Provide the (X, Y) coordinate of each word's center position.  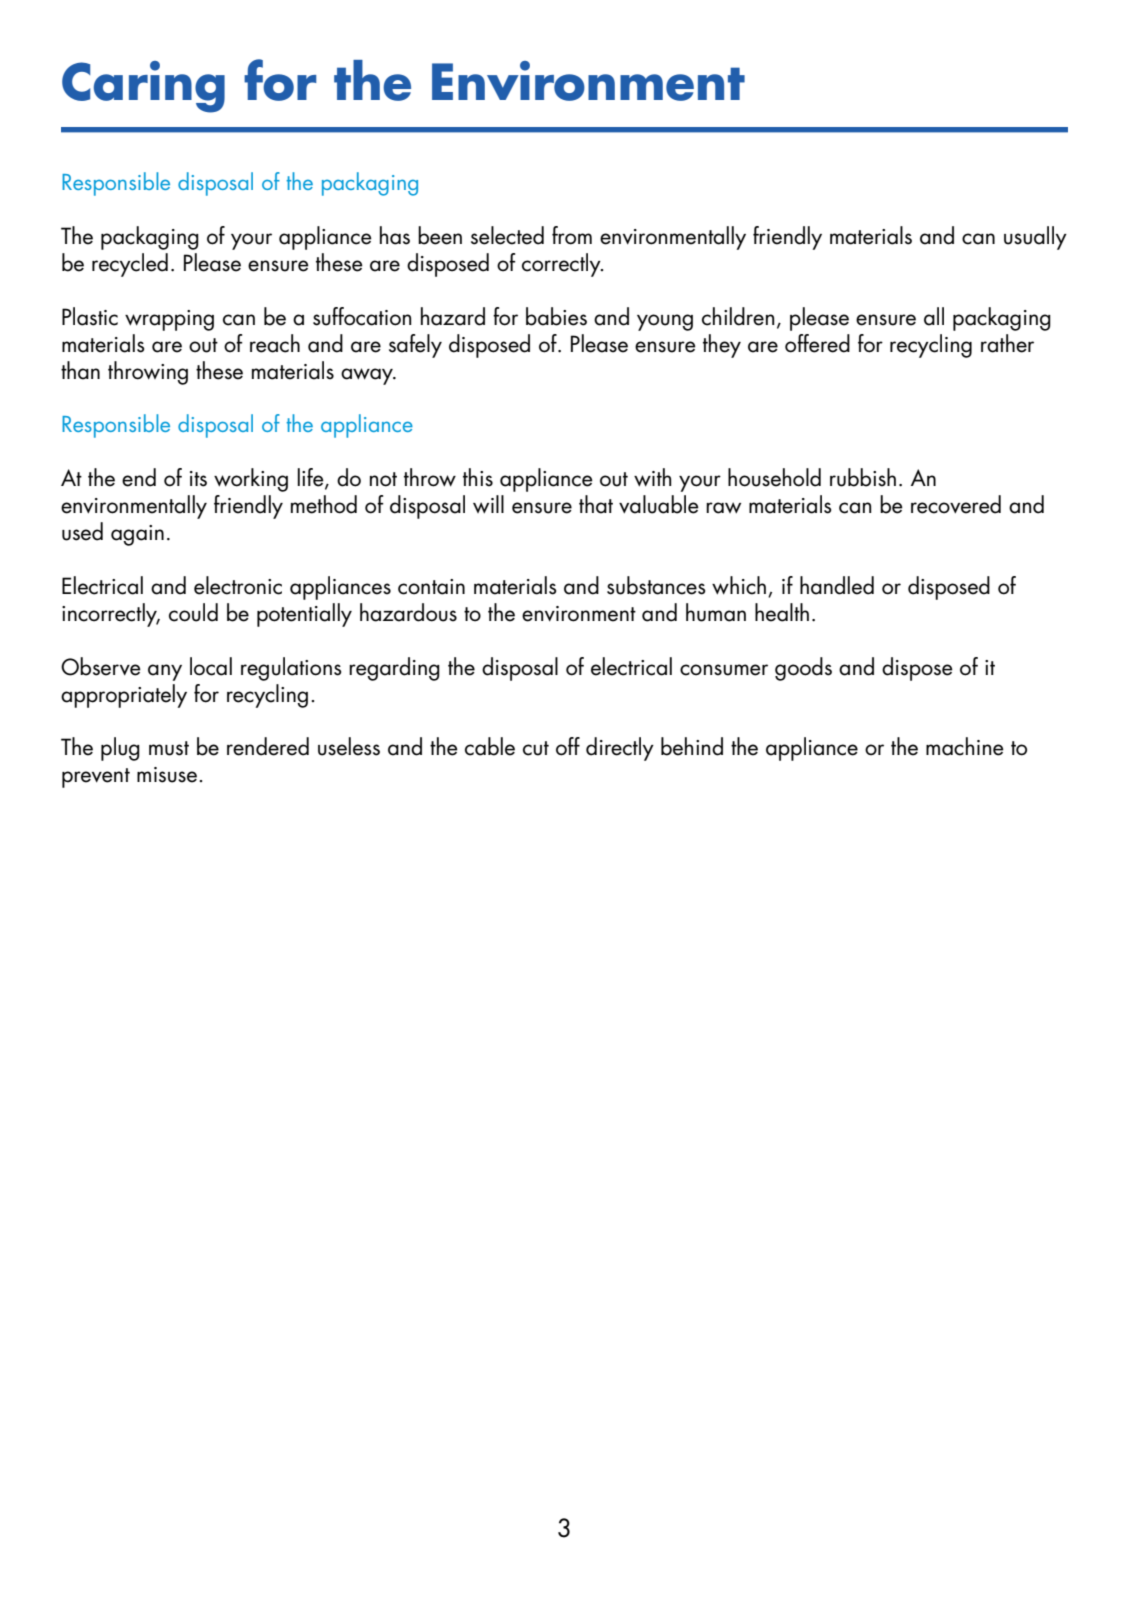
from (572, 235)
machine (965, 746)
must (169, 748)
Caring (143, 87)
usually (1035, 238)
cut (536, 748)
